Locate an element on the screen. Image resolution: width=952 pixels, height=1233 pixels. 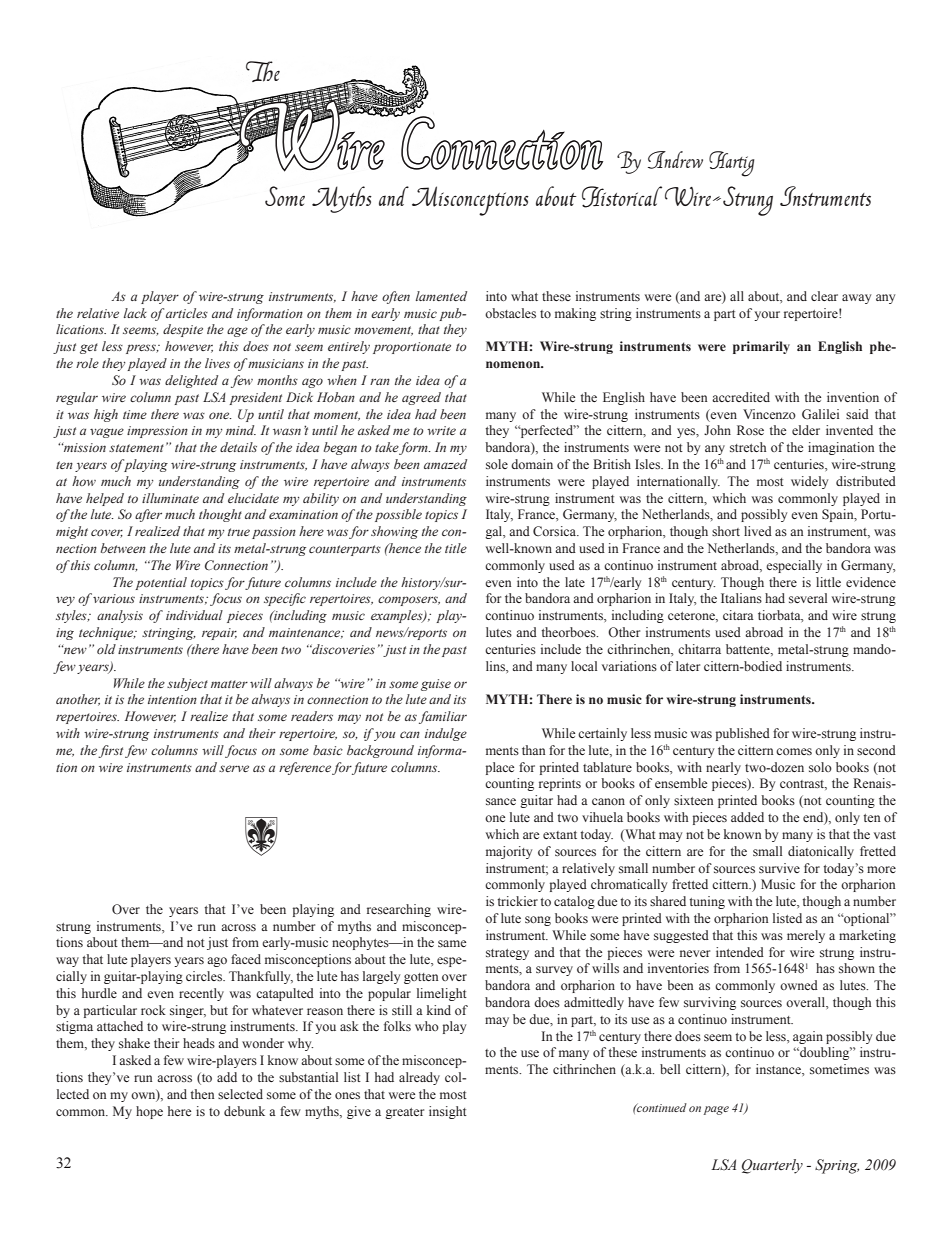
insight is located at coordinates (448, 1112).
